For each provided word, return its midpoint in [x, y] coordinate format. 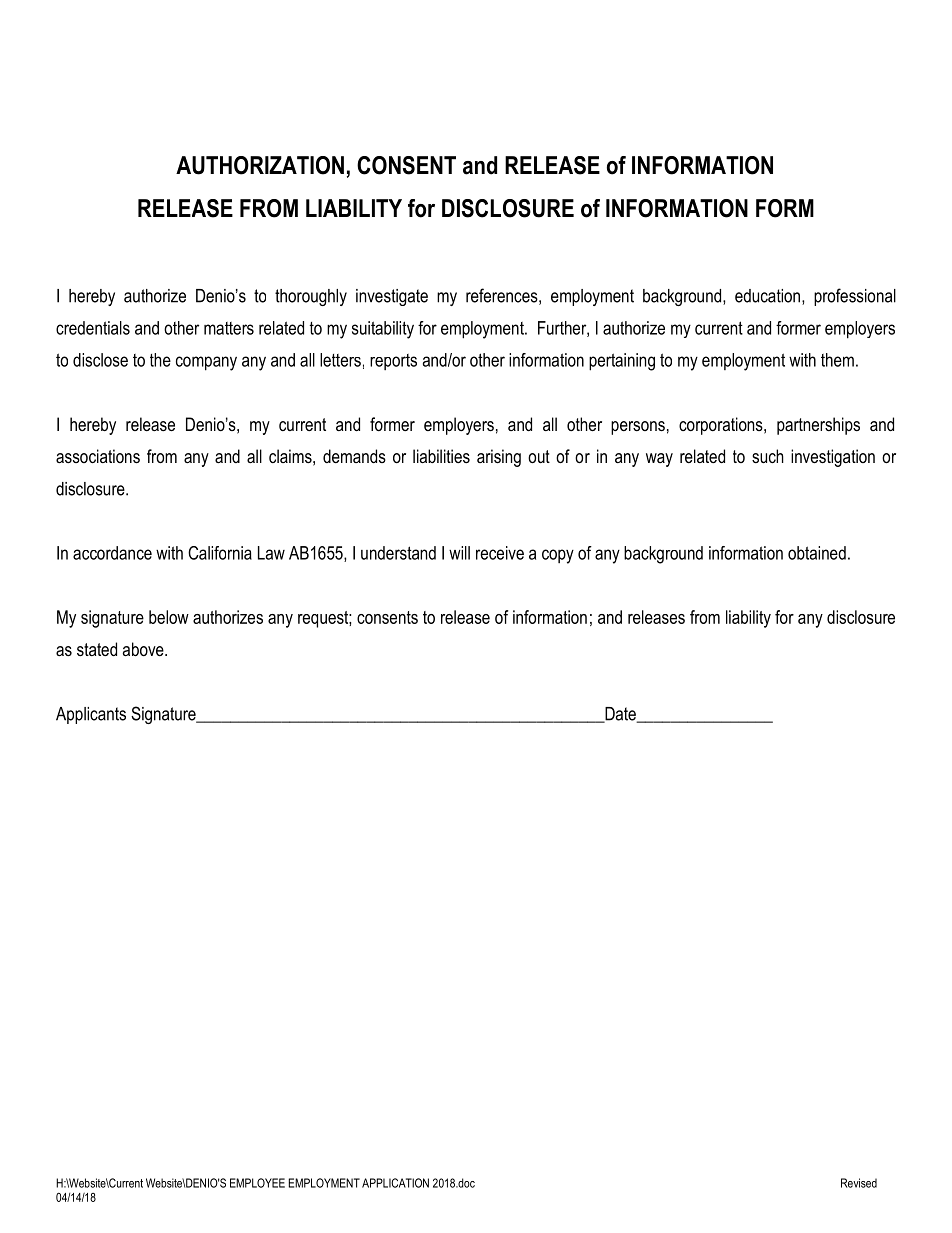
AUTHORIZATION [260, 165]
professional [855, 297]
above [144, 649]
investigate [392, 297]
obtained [817, 553]
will [459, 553]
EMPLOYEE [257, 1183]
